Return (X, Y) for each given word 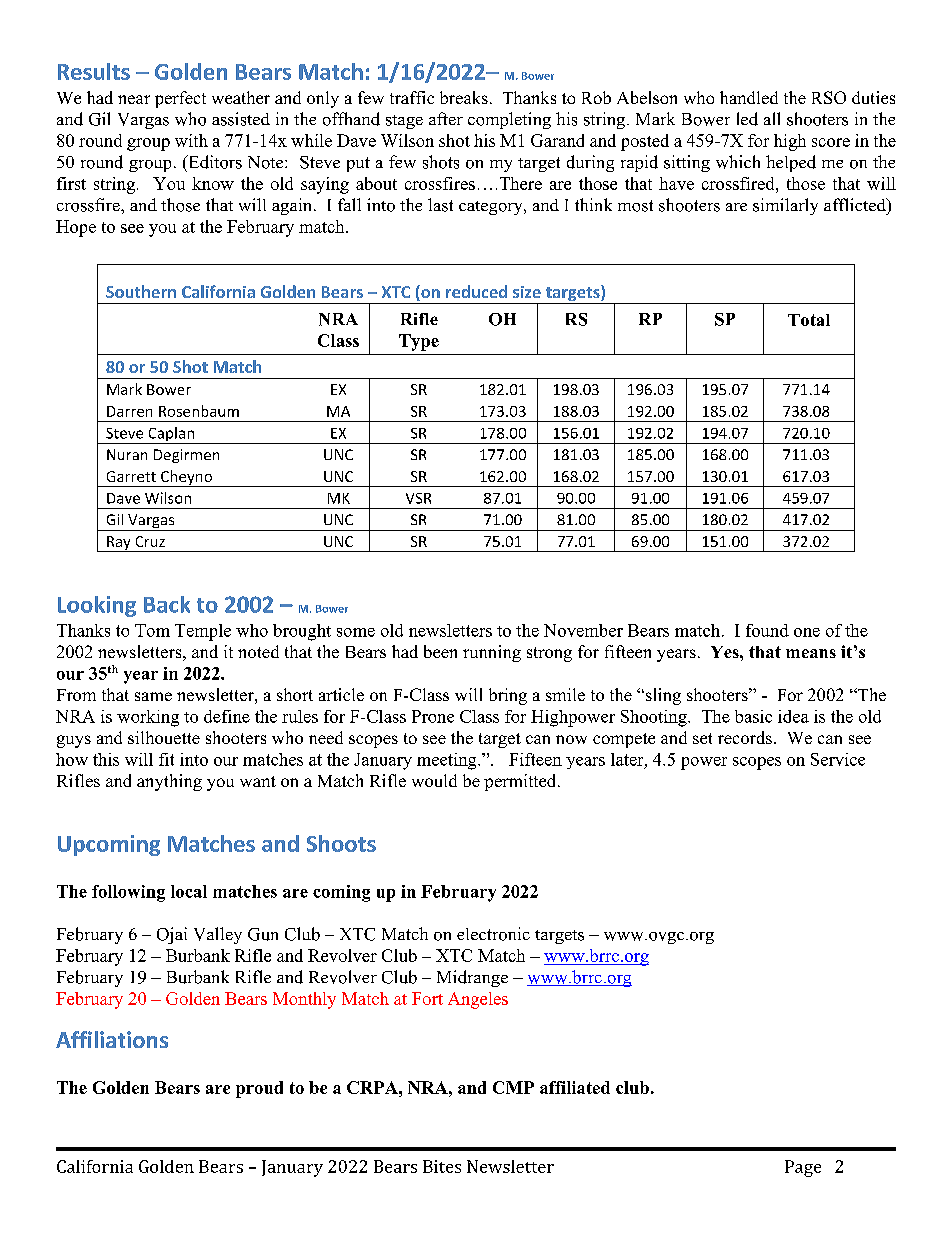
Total (809, 320)
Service (838, 759)
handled (749, 97)
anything (169, 782)
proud (259, 1089)
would (434, 780)
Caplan (171, 435)
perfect (180, 99)
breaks (464, 97)
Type (419, 342)
